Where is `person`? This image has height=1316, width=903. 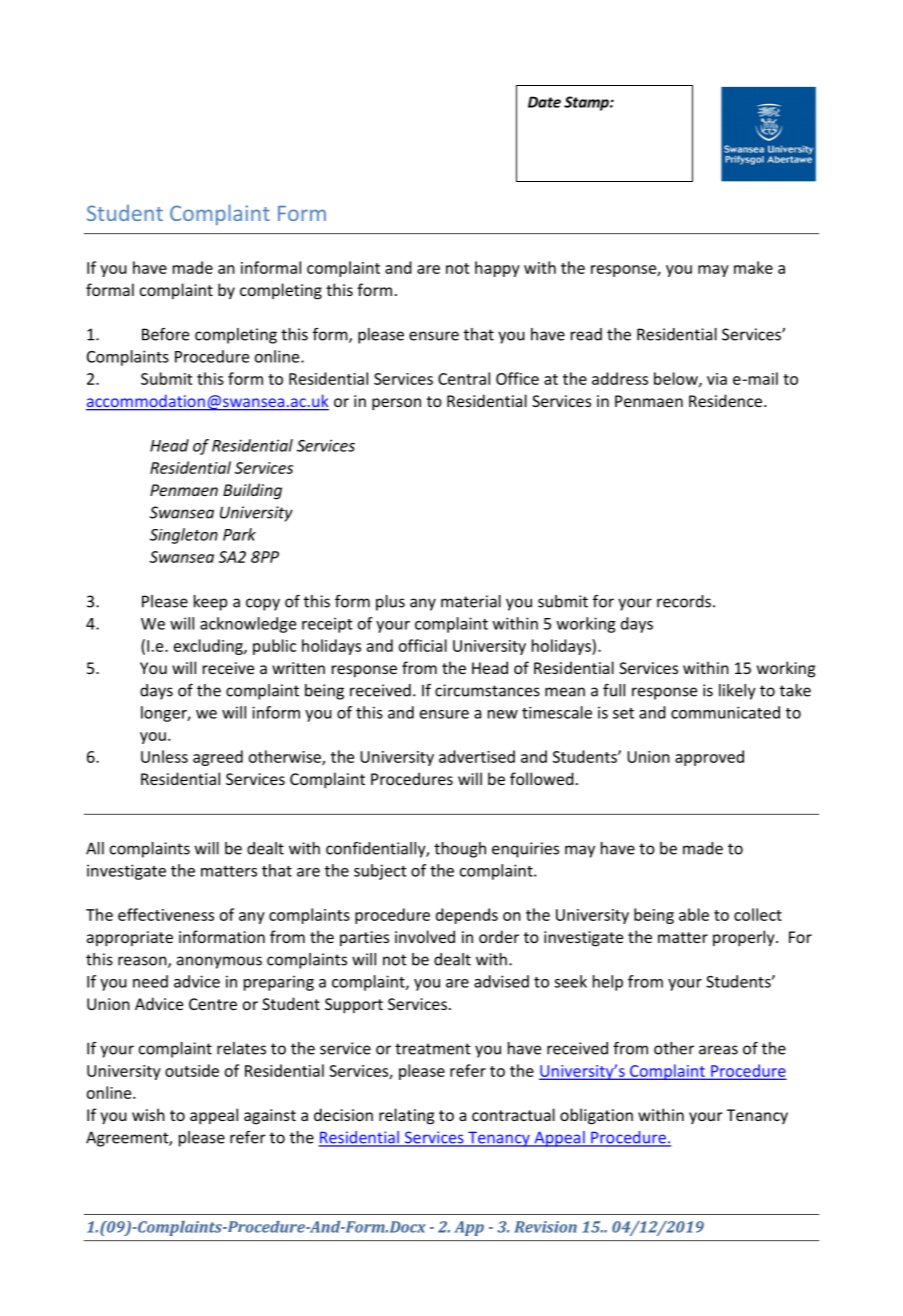
person is located at coordinates (396, 404).
